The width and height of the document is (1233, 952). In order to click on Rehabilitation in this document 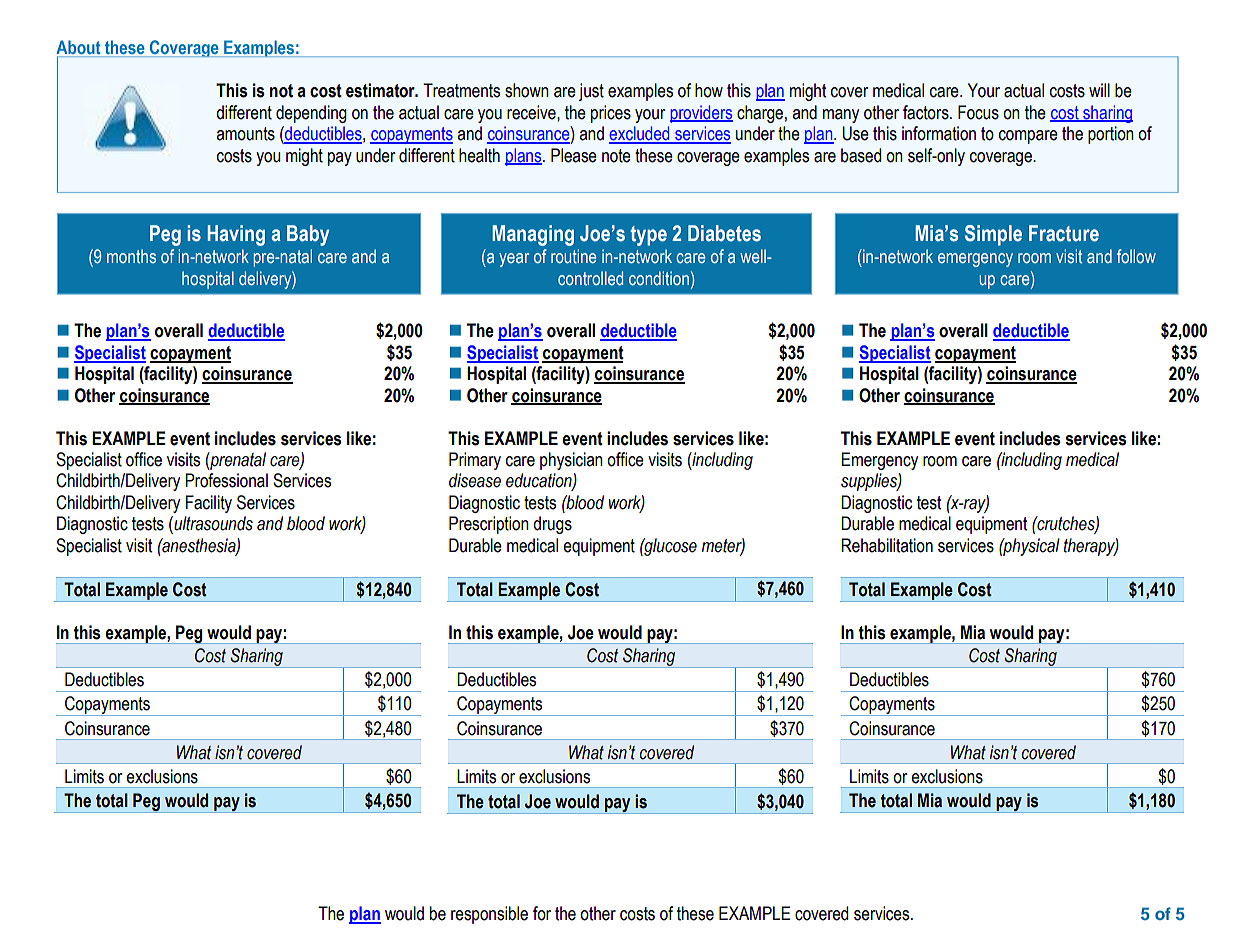, I will do `click(887, 545)`.
